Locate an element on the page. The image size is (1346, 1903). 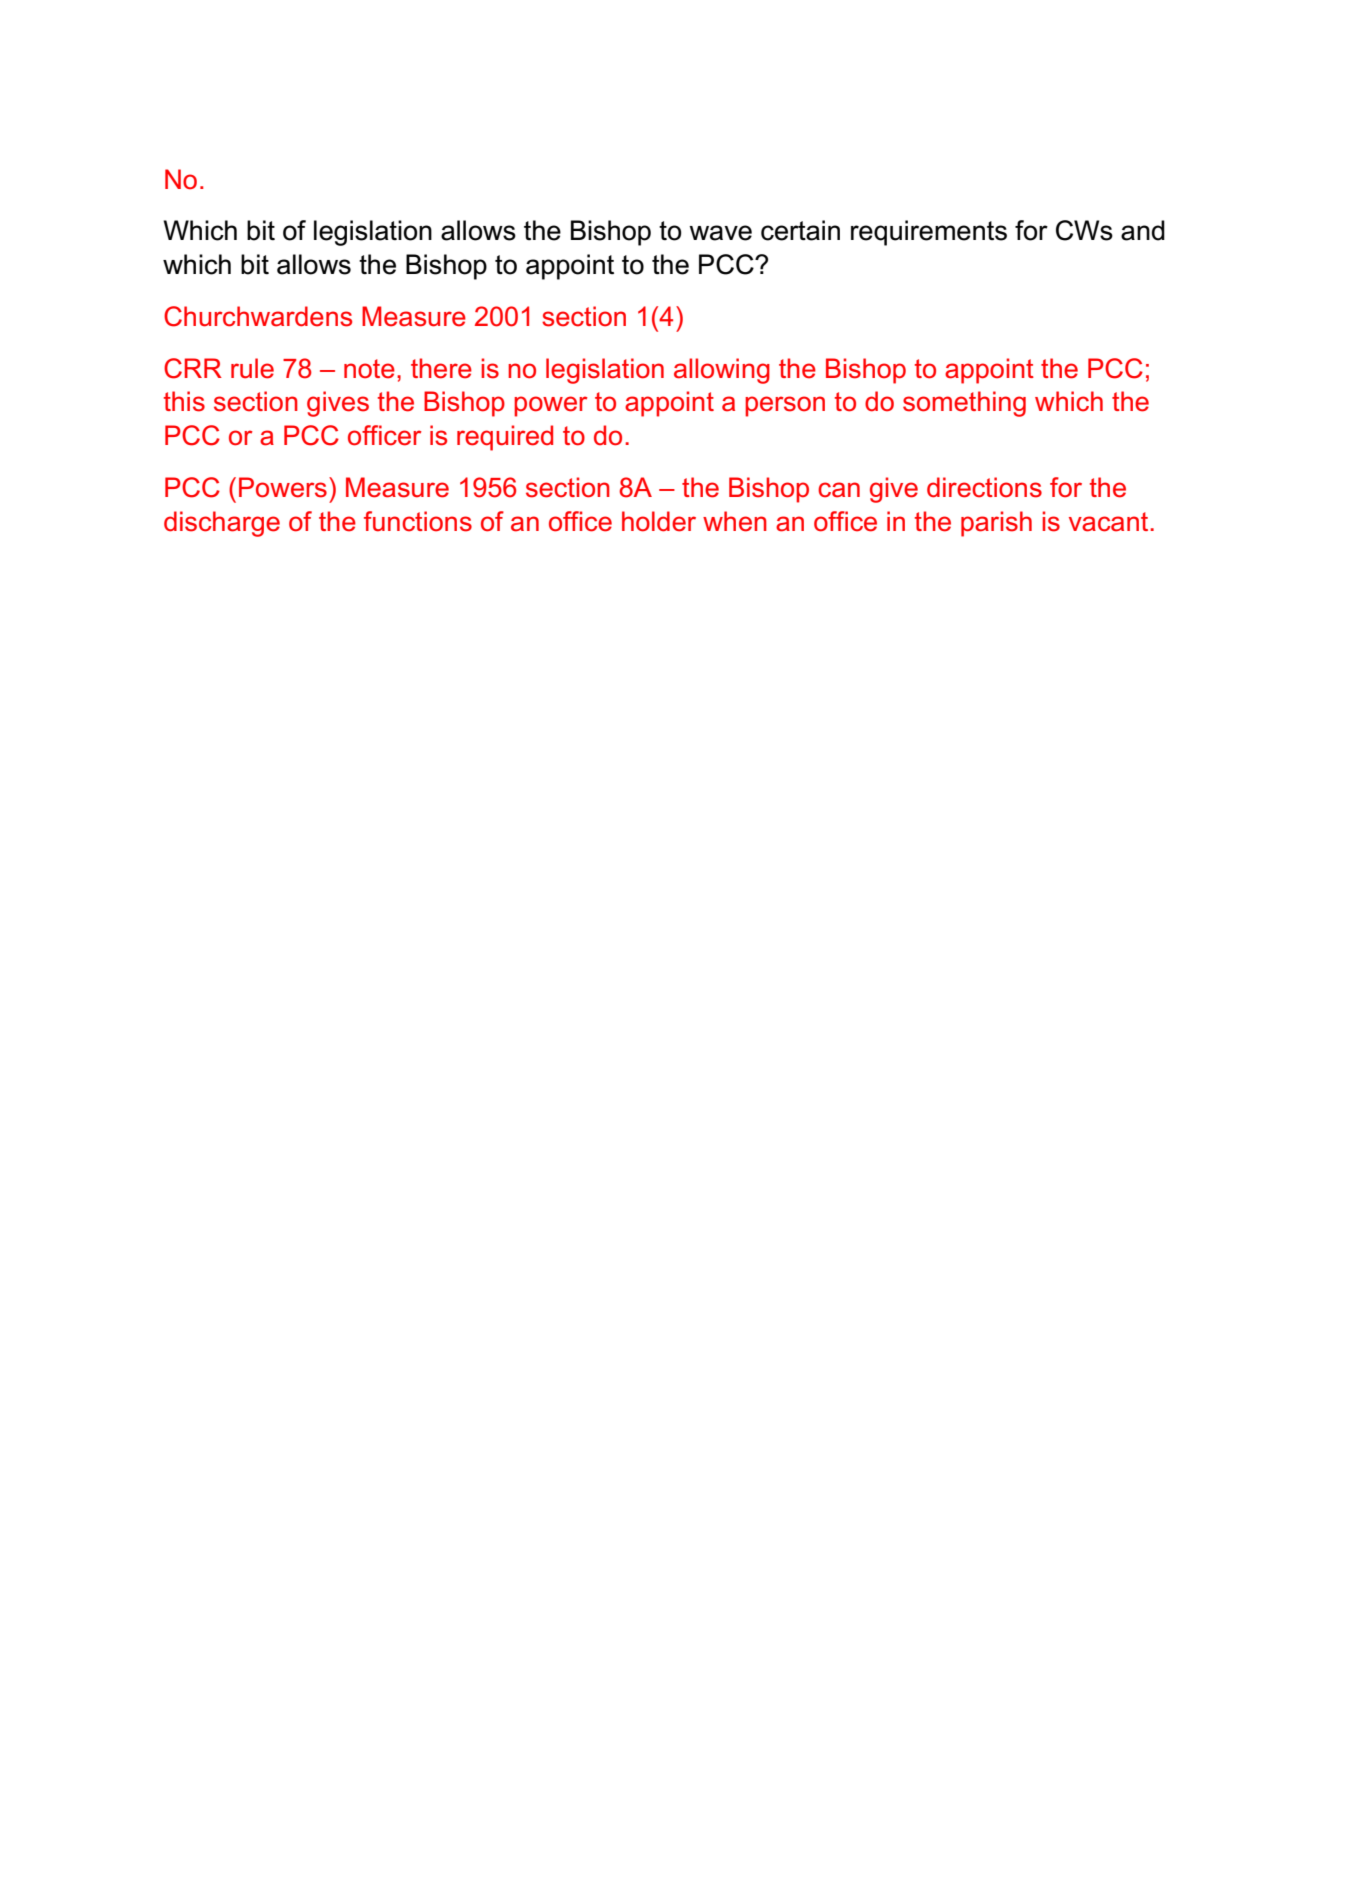
directions is located at coordinates (984, 487).
